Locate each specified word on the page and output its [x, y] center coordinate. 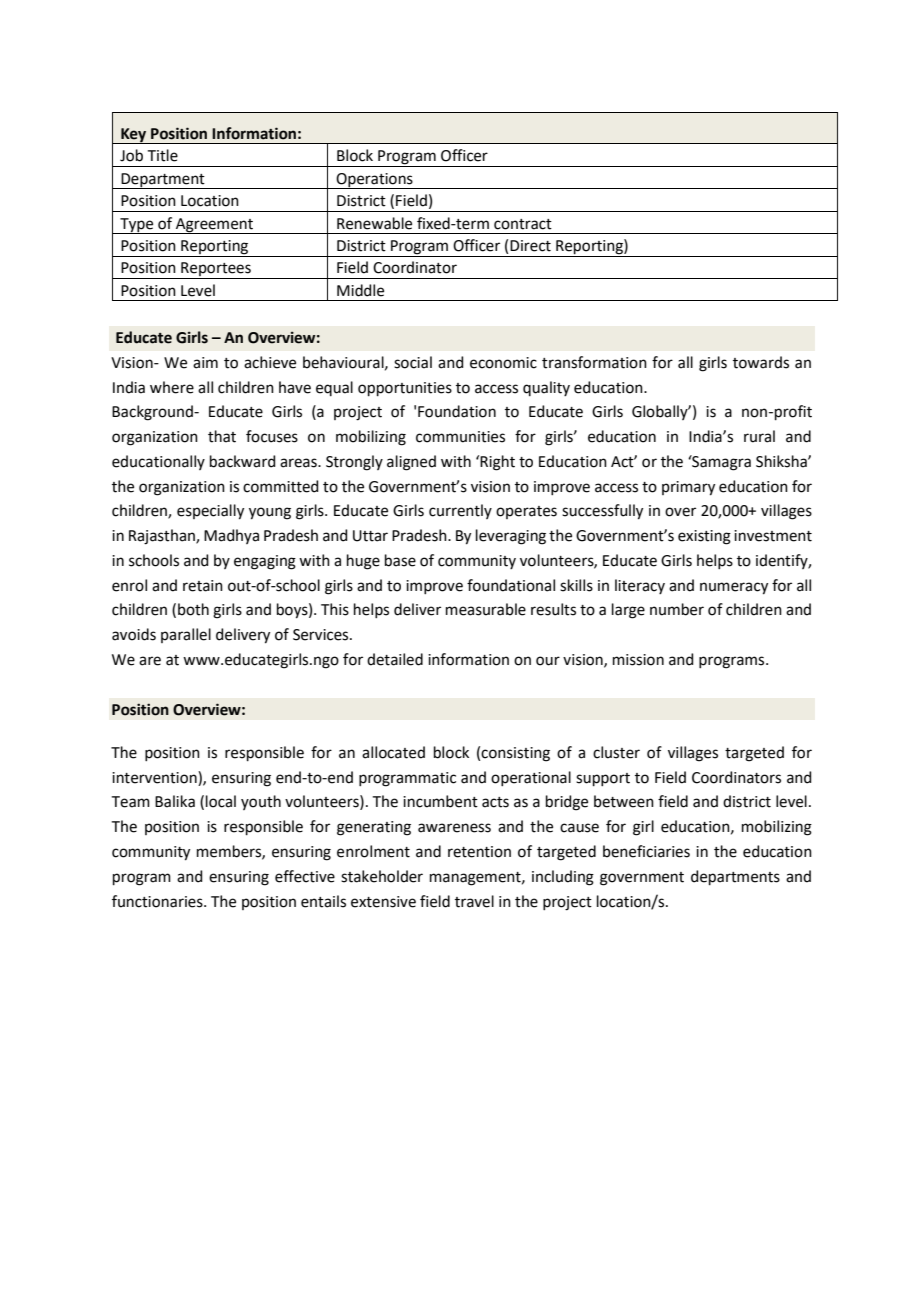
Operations [374, 181]
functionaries [158, 901]
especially [210, 512]
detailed [395, 659]
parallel [186, 635]
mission [638, 660]
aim [205, 363]
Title [163, 155]
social [413, 362]
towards [761, 362]
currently [460, 511]
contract [523, 224]
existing [704, 537]
